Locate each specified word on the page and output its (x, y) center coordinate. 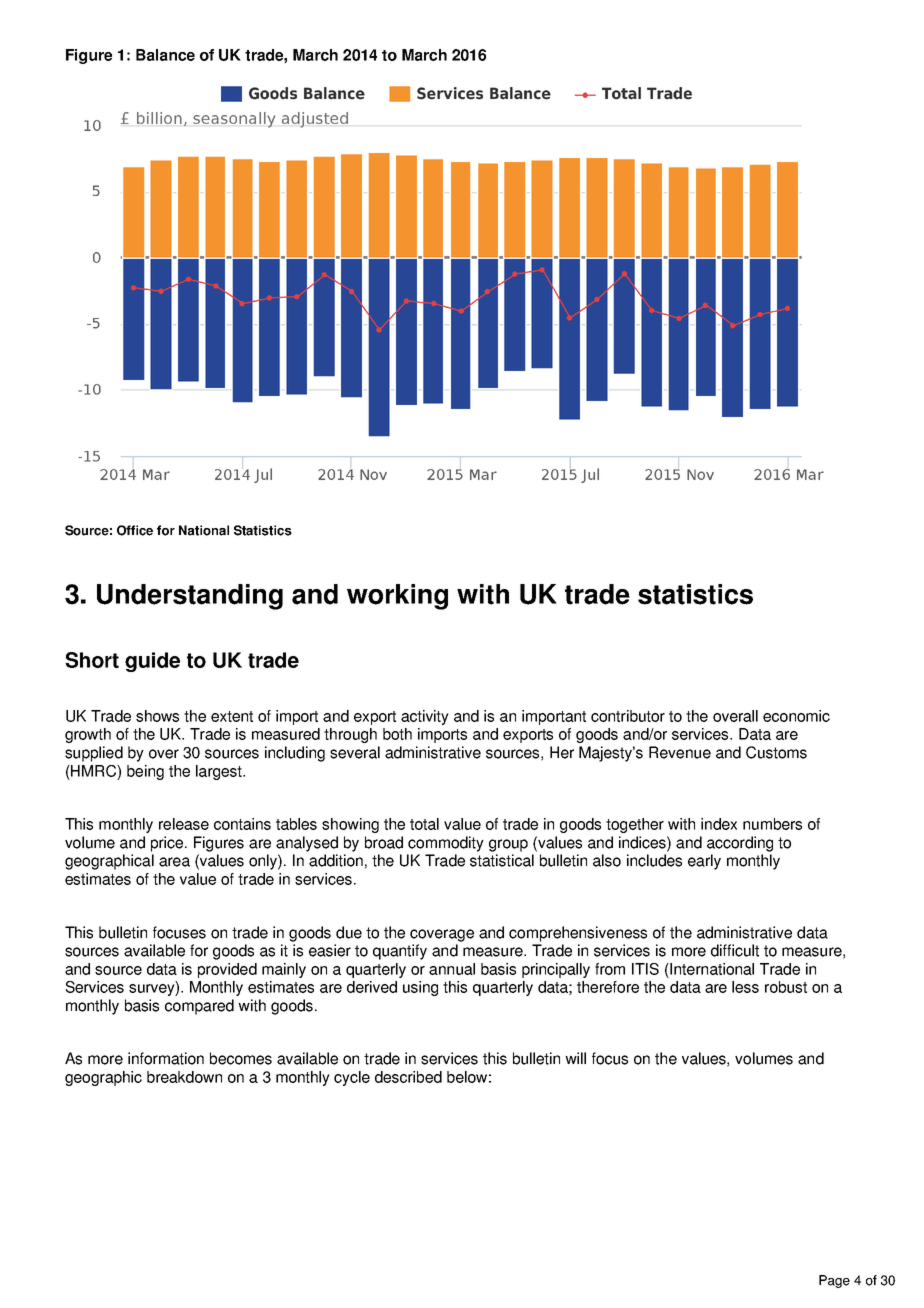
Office (135, 530)
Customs (776, 752)
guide (152, 662)
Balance (165, 55)
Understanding (190, 597)
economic (796, 716)
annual (452, 969)
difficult (735, 950)
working (397, 597)
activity (425, 717)
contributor (628, 716)
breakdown (184, 1077)
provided (227, 970)
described (408, 1077)
